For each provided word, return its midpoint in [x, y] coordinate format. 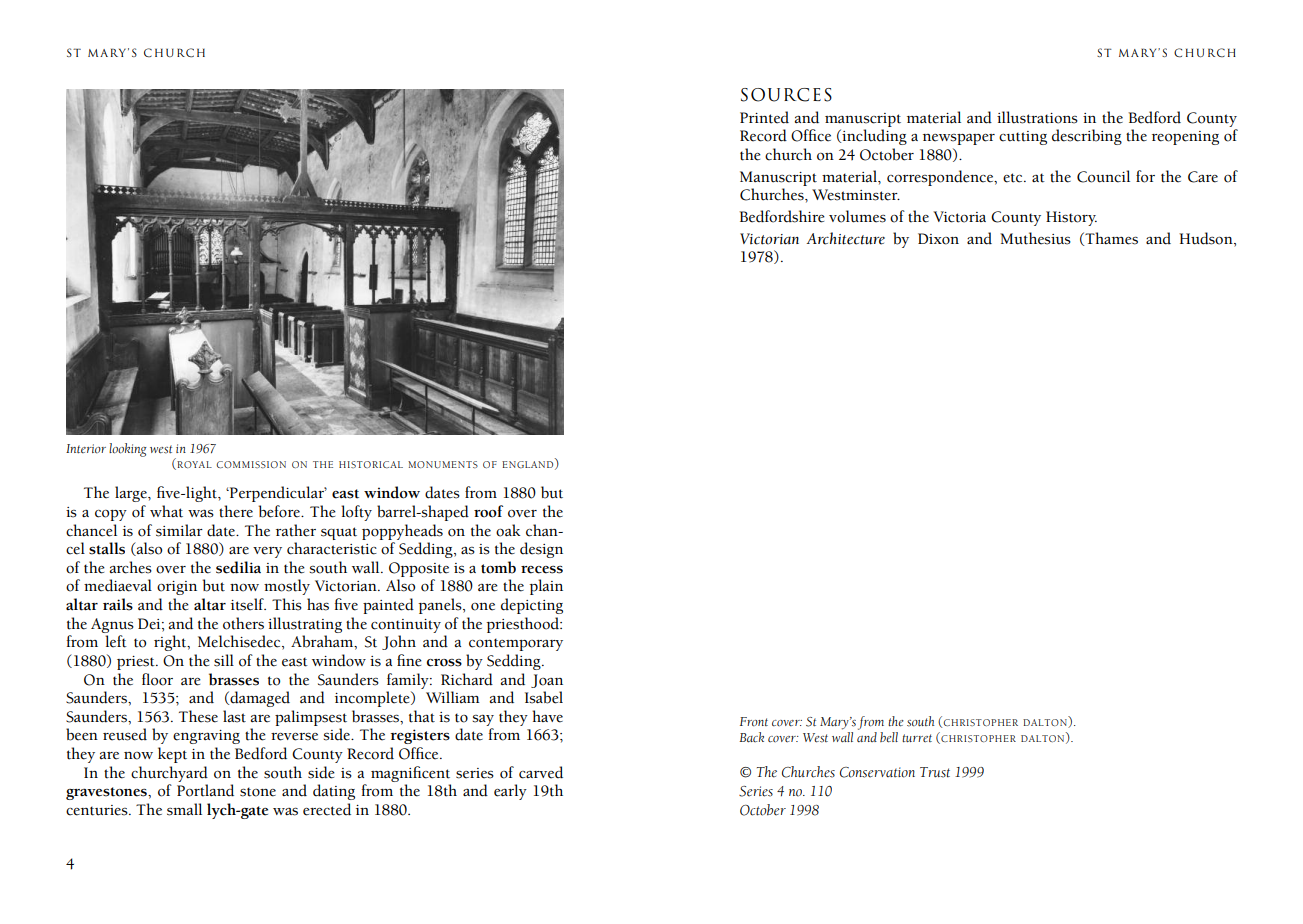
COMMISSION [251, 464]
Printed [764, 117]
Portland [205, 790]
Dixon [938, 239]
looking [128, 450]
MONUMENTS [443, 464]
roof [488, 511]
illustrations [1037, 117]
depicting [532, 606]
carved [541, 772]
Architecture [845, 238]
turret [917, 738]
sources [786, 95]
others [243, 623]
